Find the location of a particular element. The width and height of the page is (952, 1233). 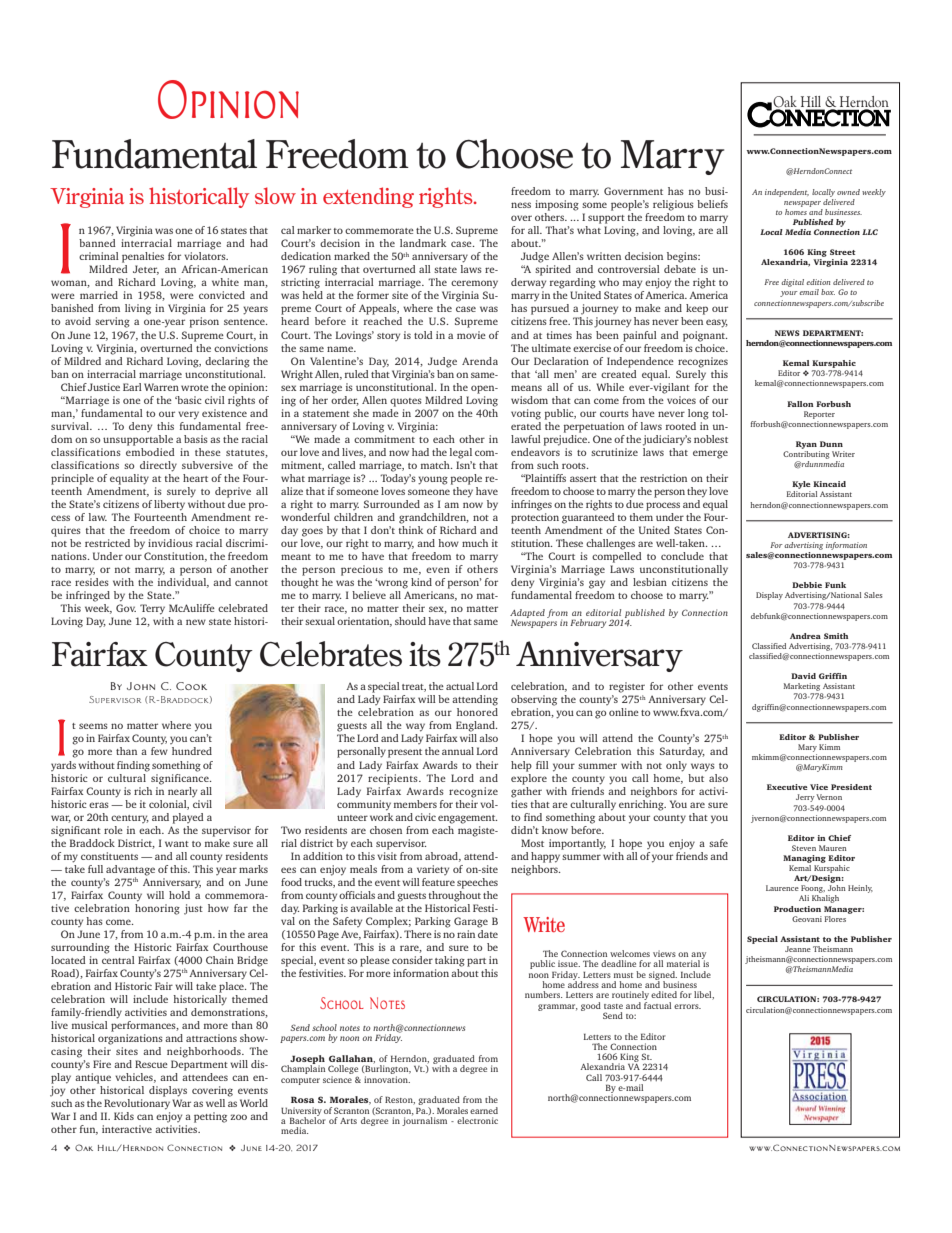

landmark is located at coordinates (423, 243).
